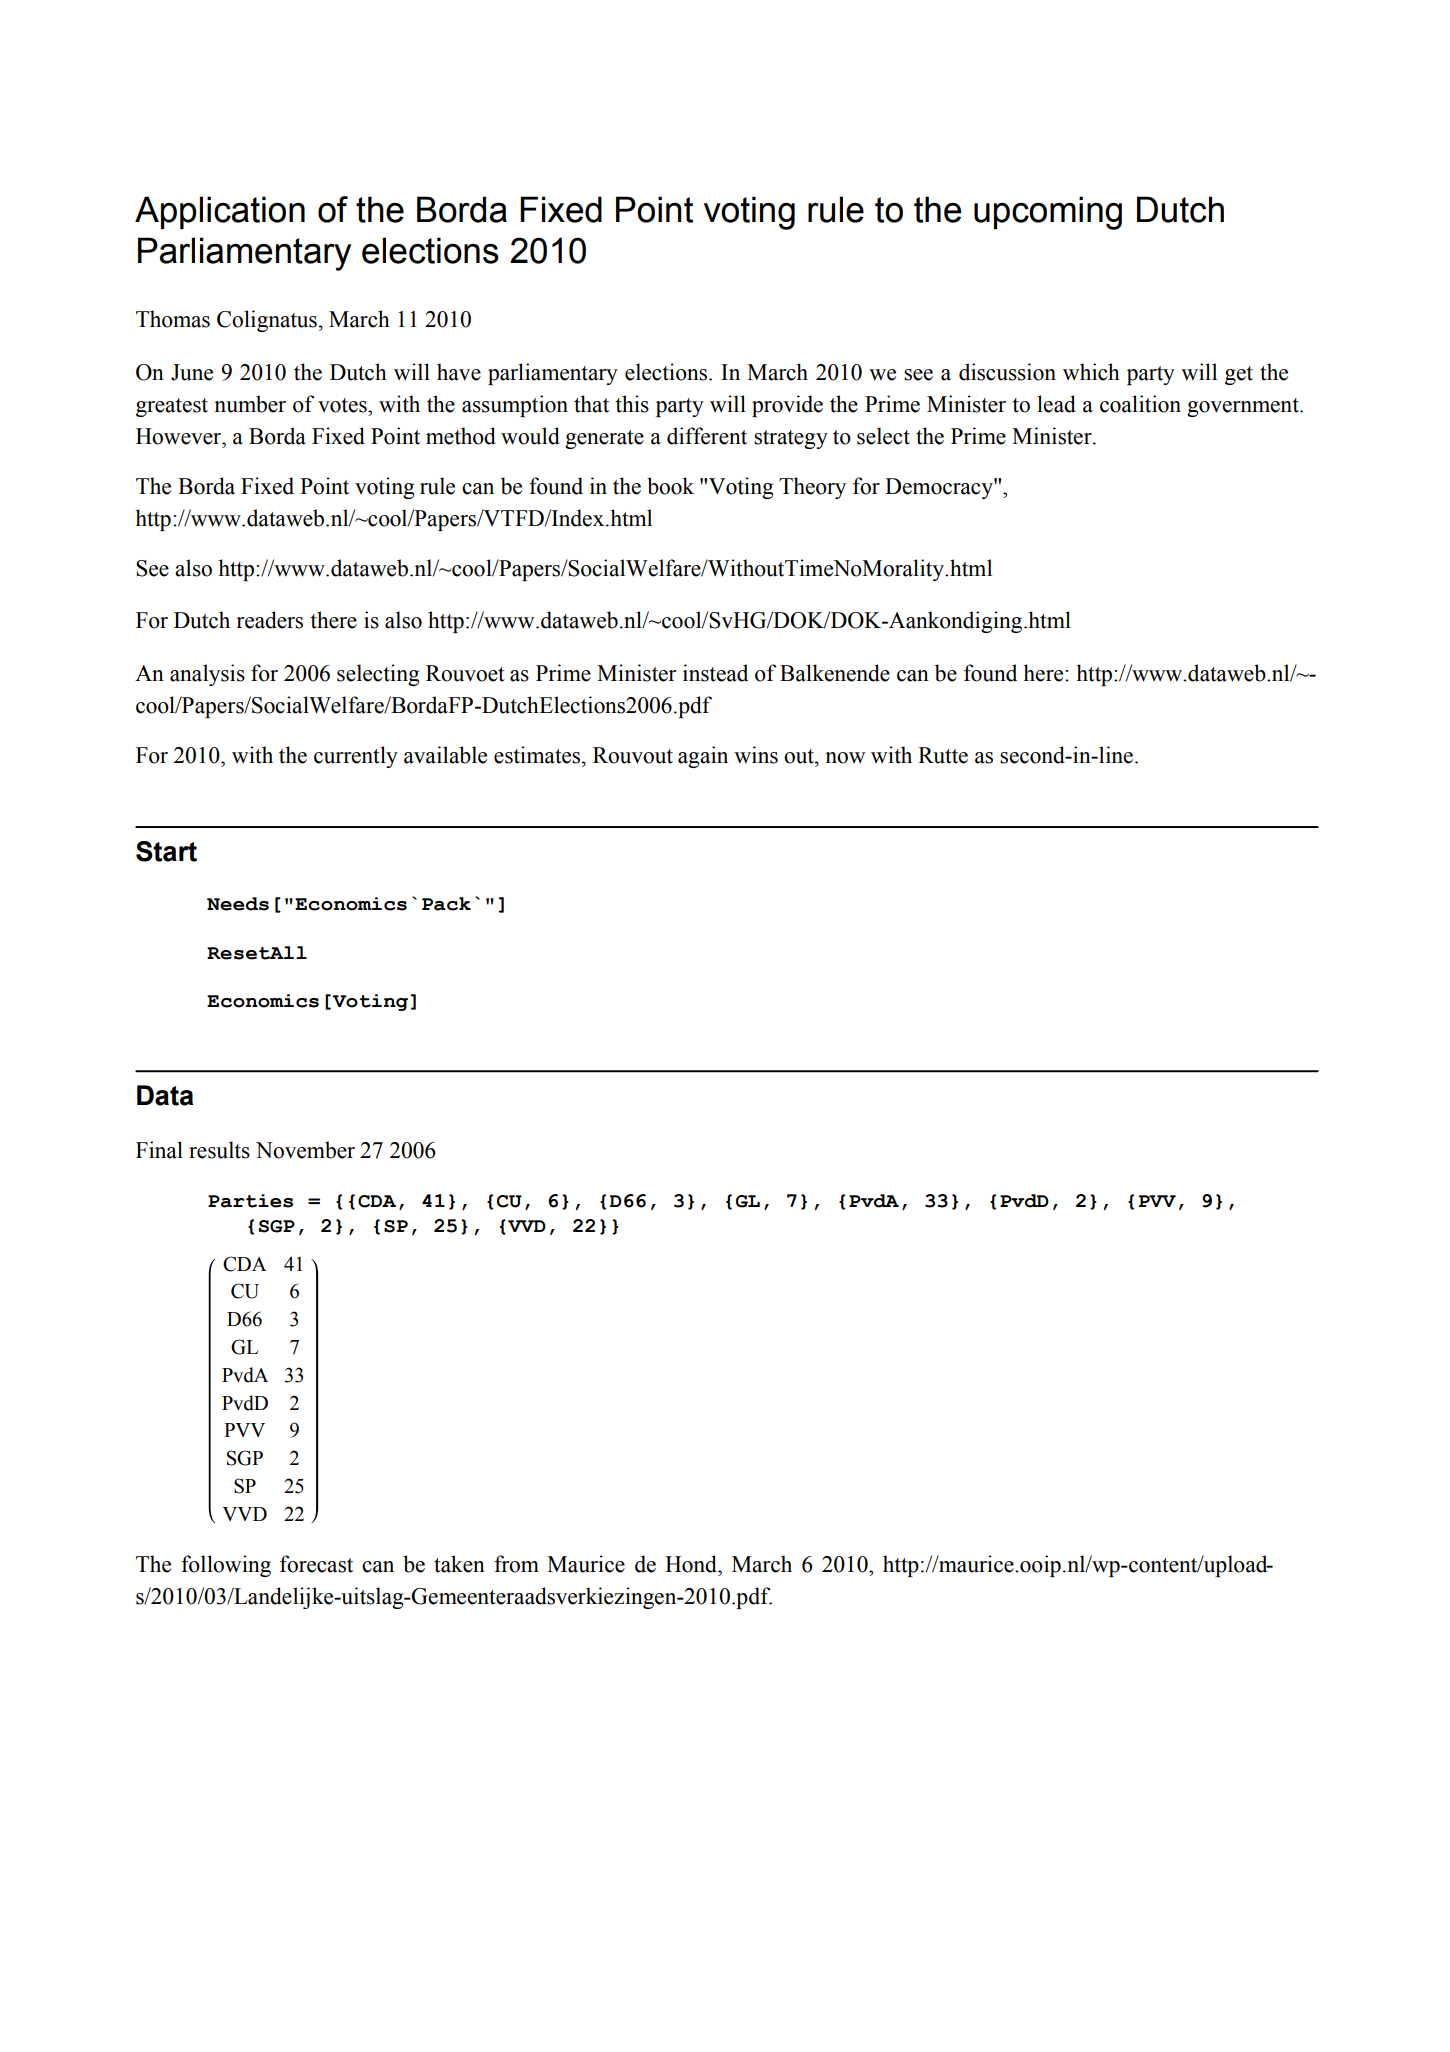 This document has height=2052, width=1450. What do you see at coordinates (1048, 213) in the document?
I see `upcoming` at bounding box center [1048, 213].
